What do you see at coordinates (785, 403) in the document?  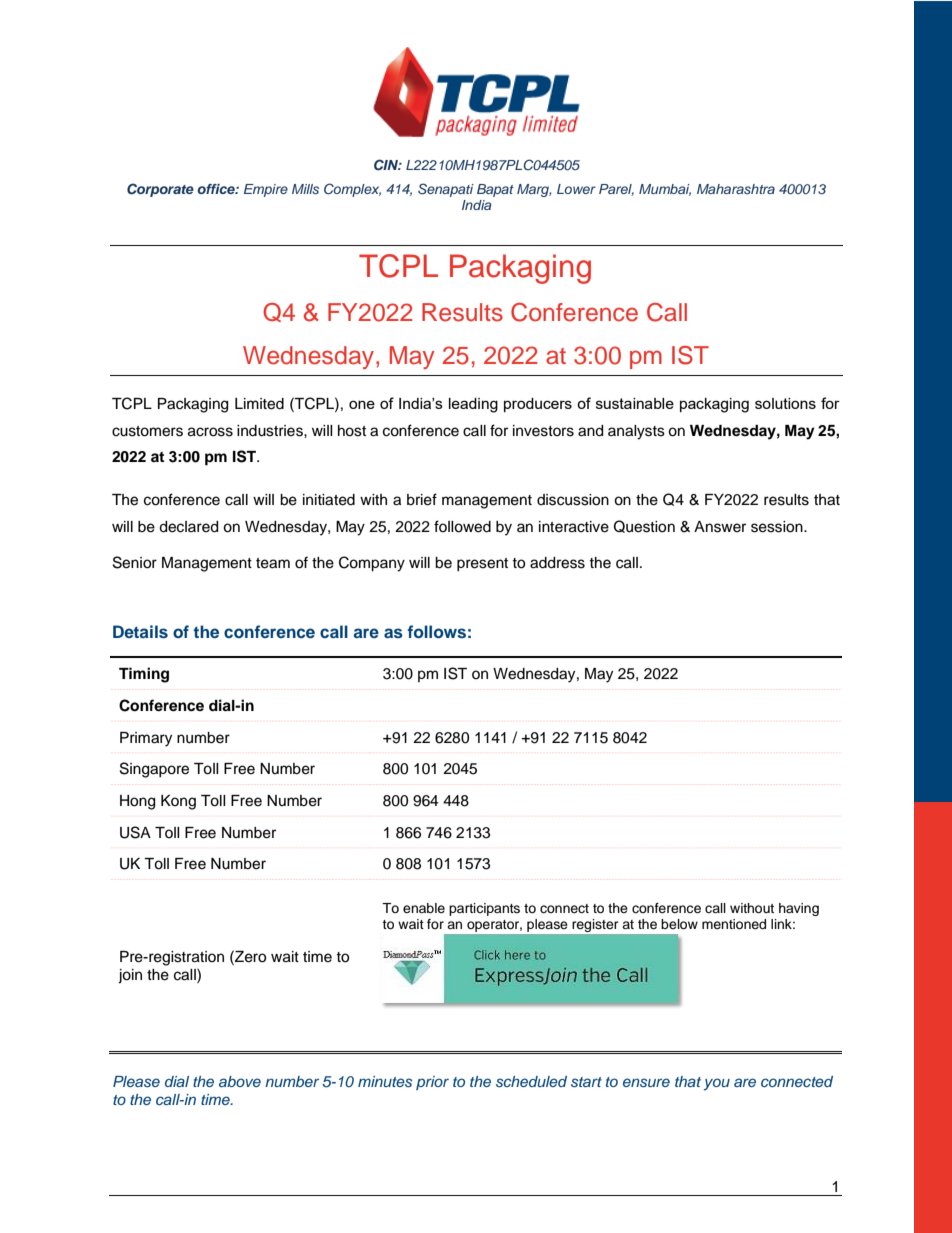 I see `solutions` at bounding box center [785, 403].
